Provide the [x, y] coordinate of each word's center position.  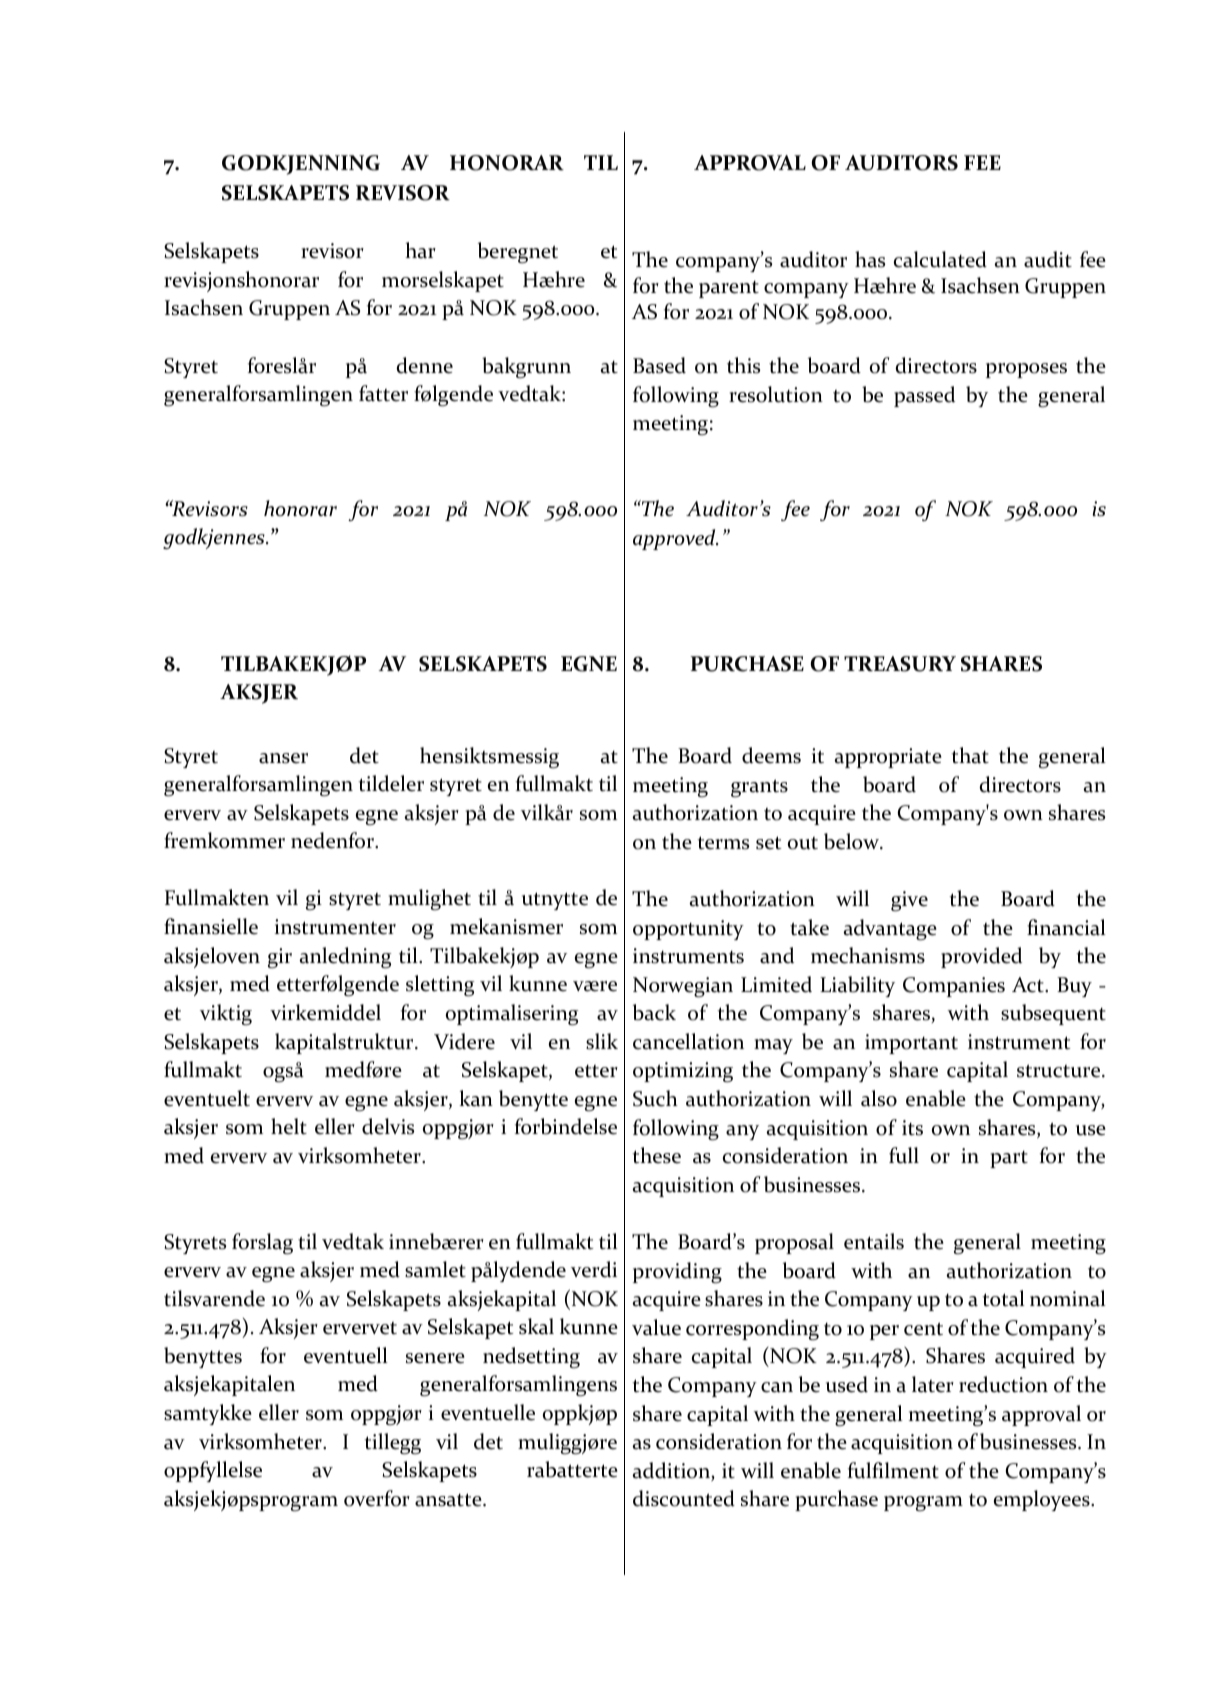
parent [729, 289]
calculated [940, 259]
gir [280, 958]
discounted [684, 1498]
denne [425, 365]
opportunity [688, 930]
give [909, 901]
